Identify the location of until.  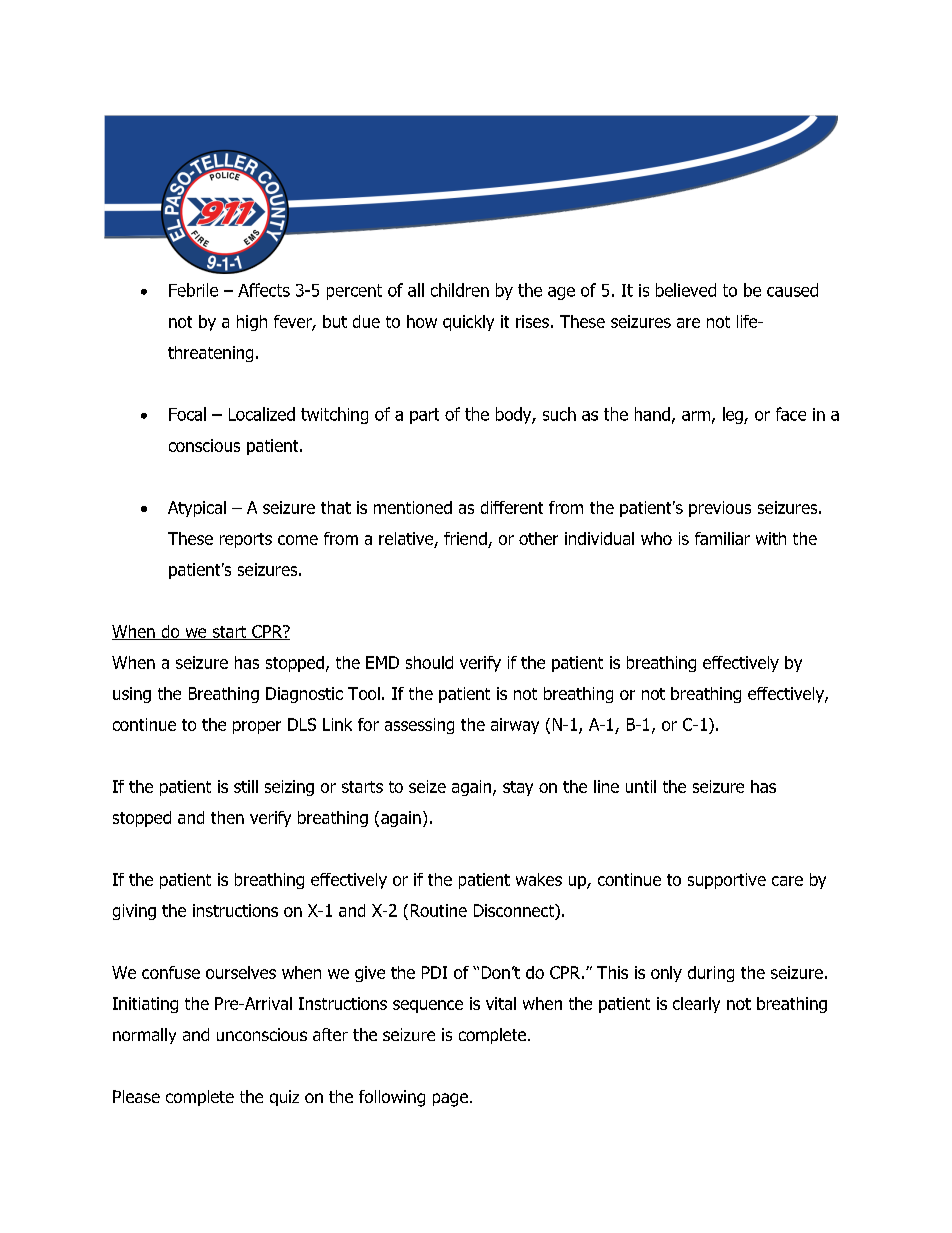
(641, 786).
